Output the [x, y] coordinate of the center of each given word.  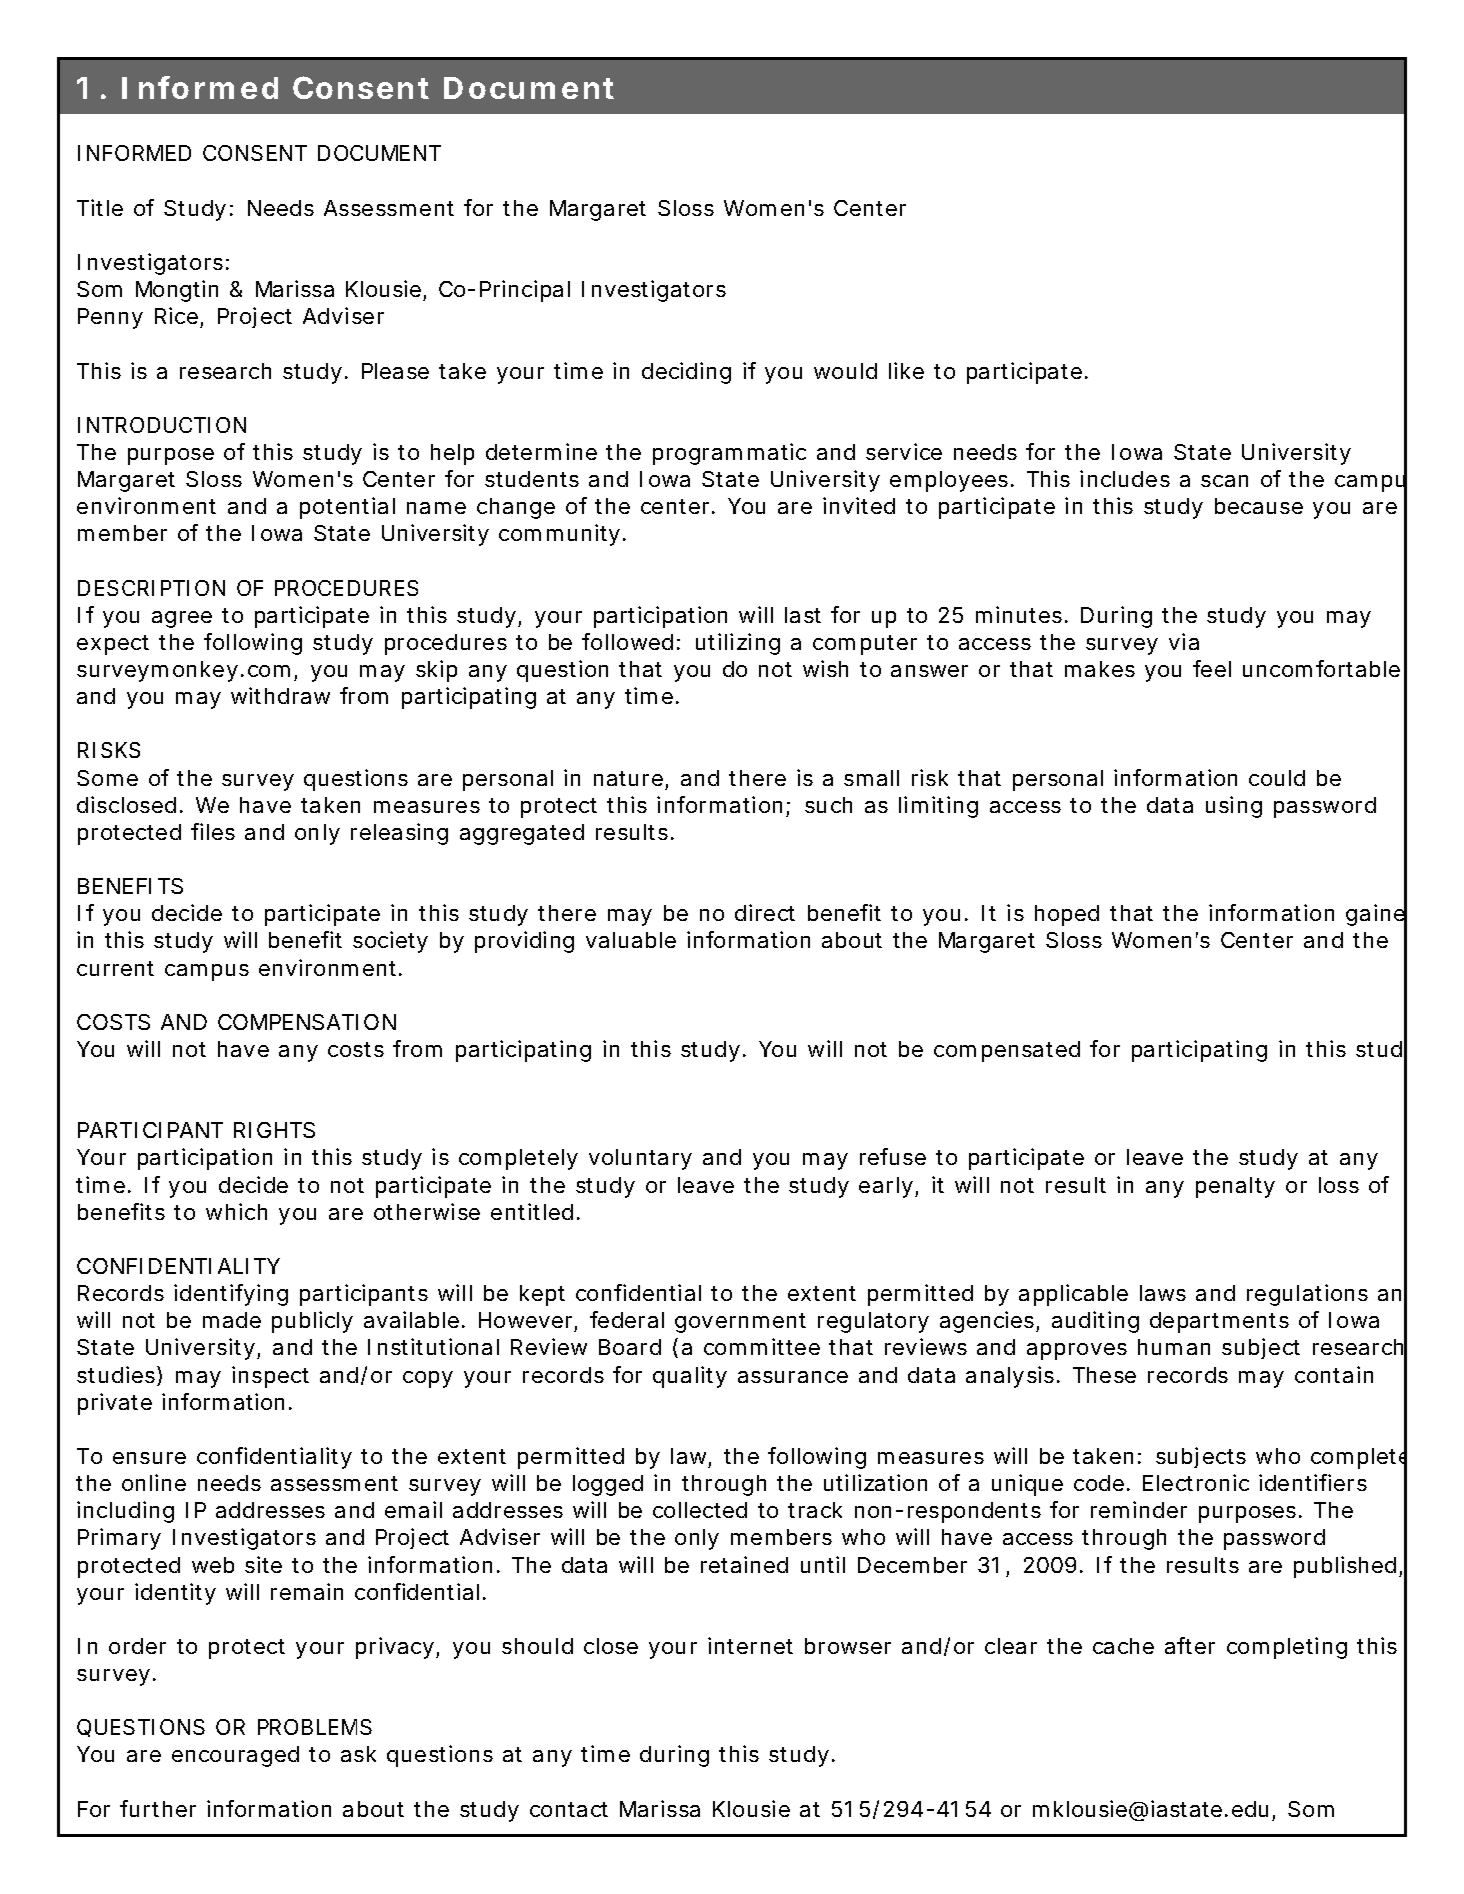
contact [569, 1809]
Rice [176, 315]
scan [1224, 481]
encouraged [235, 1756]
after [1190, 1645]
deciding [686, 373]
